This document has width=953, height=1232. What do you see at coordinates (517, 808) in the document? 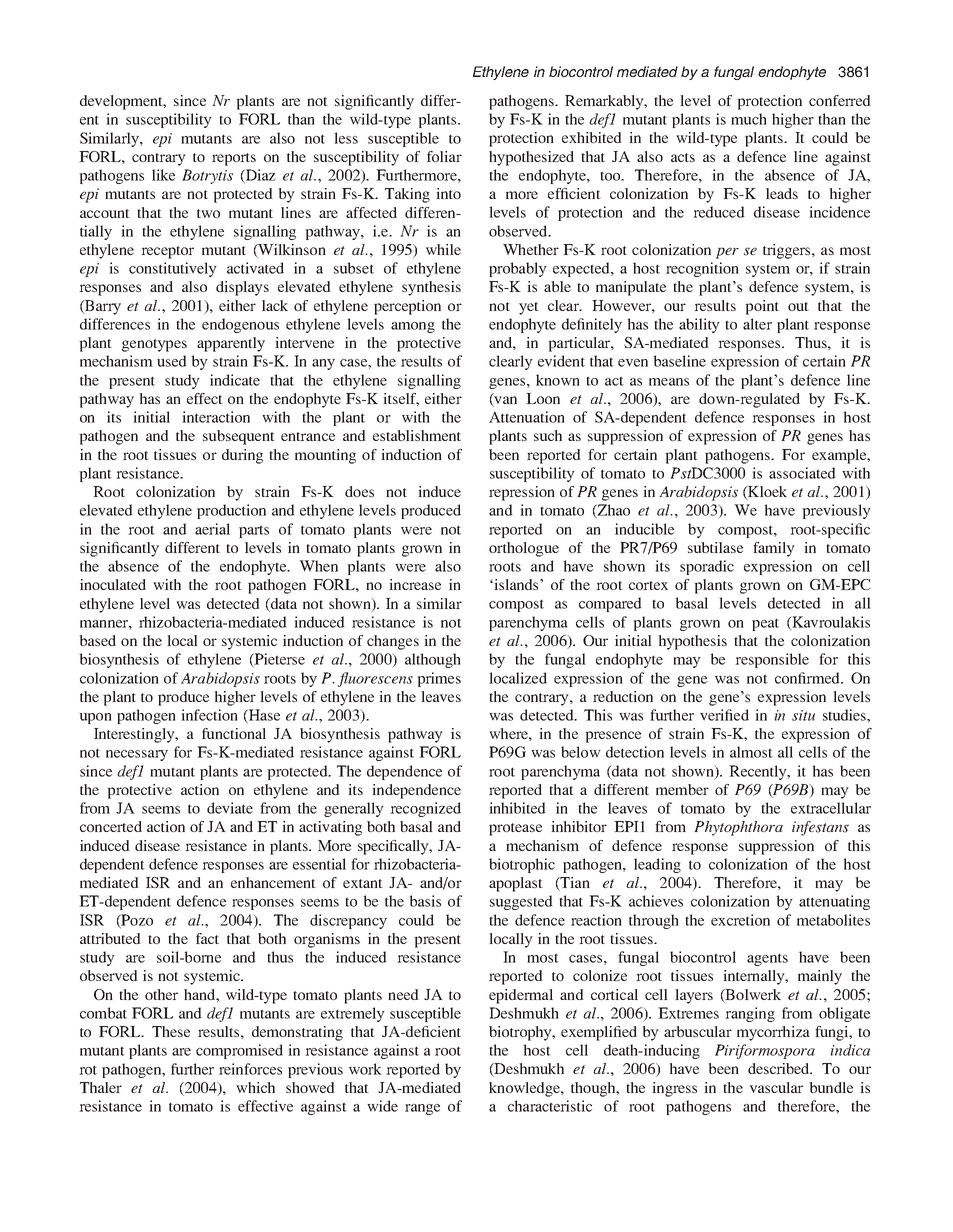
I see `inhibited` at bounding box center [517, 808].
